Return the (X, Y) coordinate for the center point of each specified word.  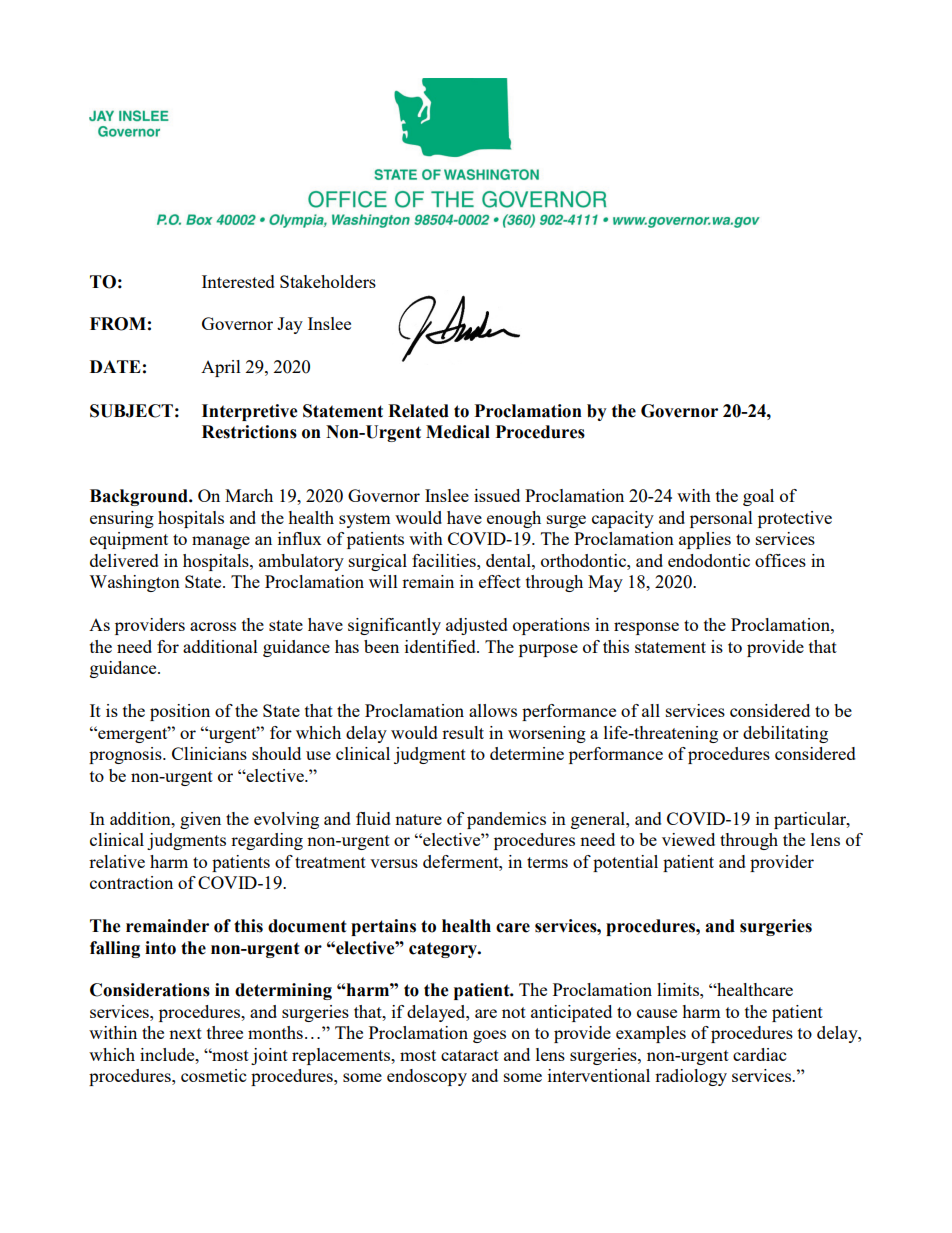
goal (758, 497)
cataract (470, 1055)
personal (721, 519)
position (180, 712)
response (646, 628)
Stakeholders (328, 281)
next (185, 1033)
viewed (688, 839)
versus (394, 863)
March (249, 495)
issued (497, 495)
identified (441, 646)
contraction (131, 882)
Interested (238, 281)
